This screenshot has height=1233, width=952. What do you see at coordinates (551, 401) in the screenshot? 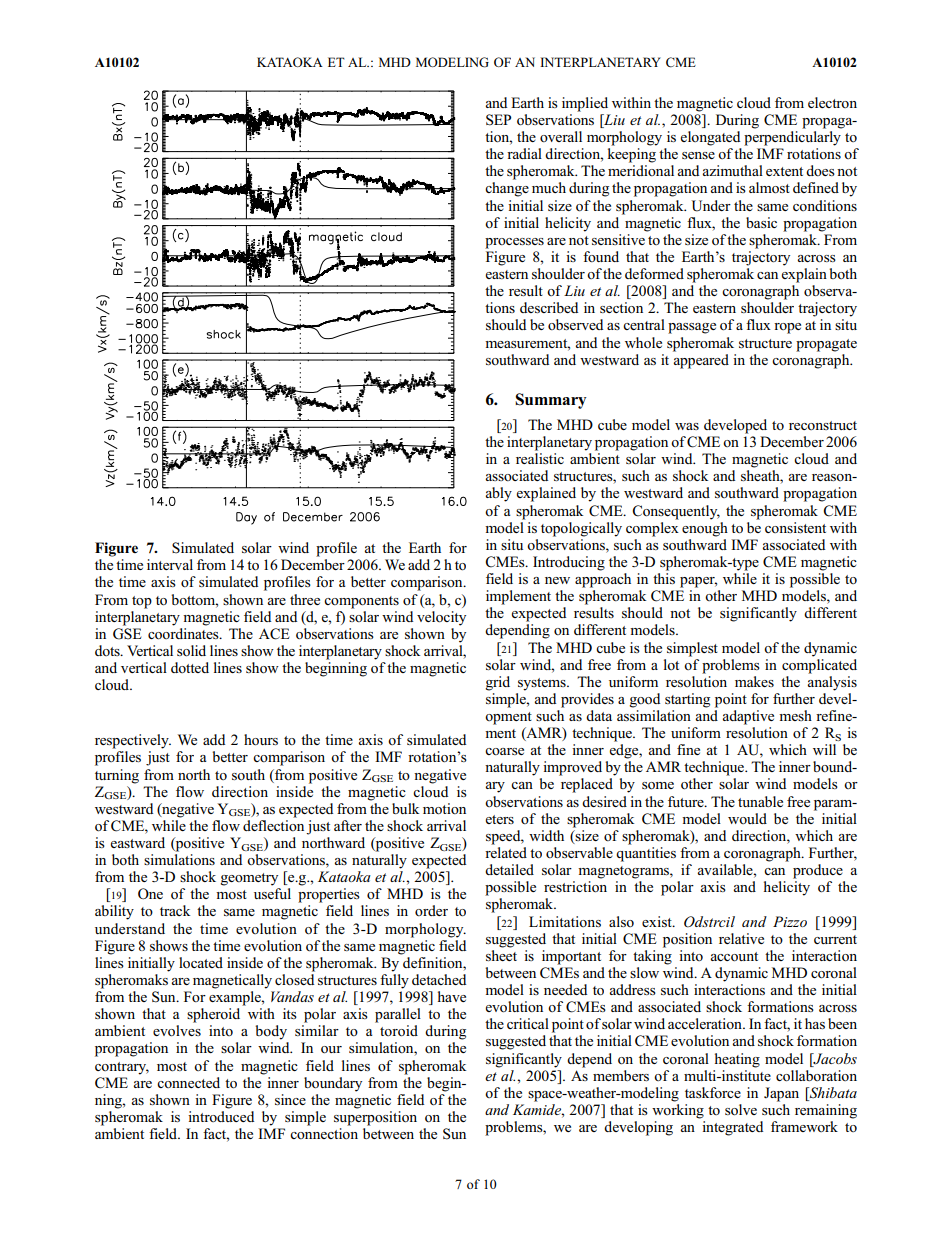
I see `Summary` at bounding box center [551, 401].
